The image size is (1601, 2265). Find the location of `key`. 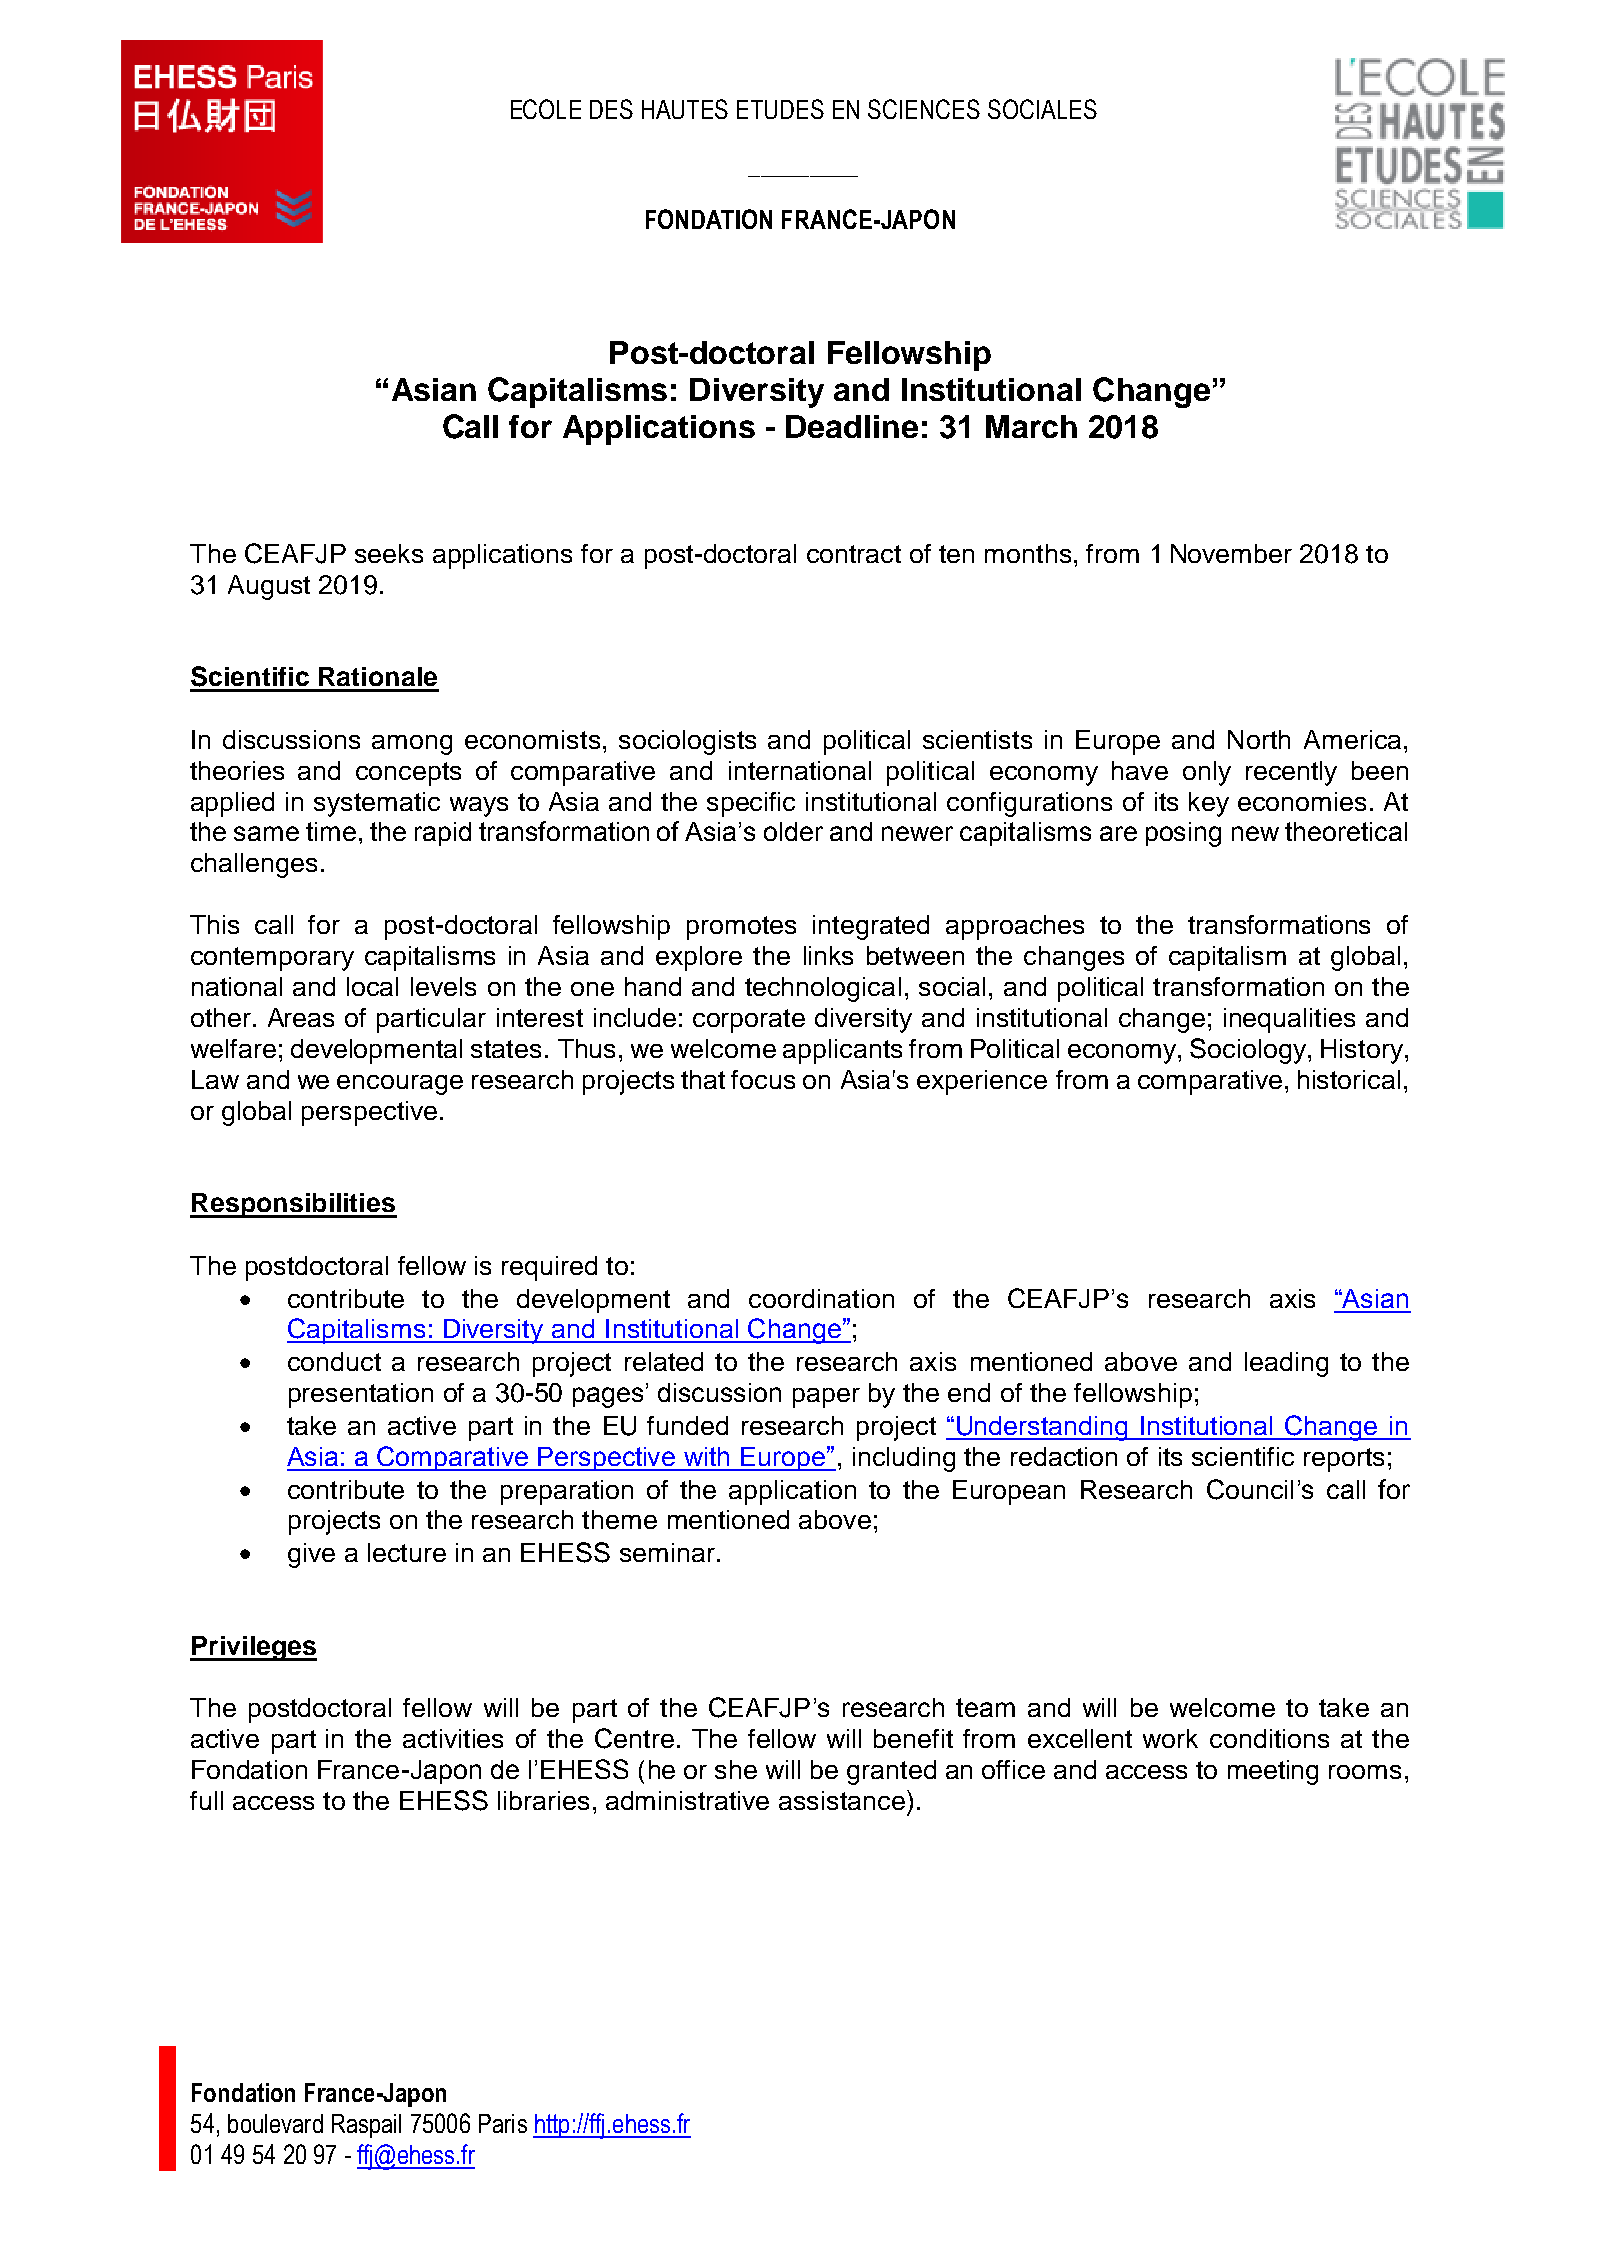

key is located at coordinates (1209, 804).
